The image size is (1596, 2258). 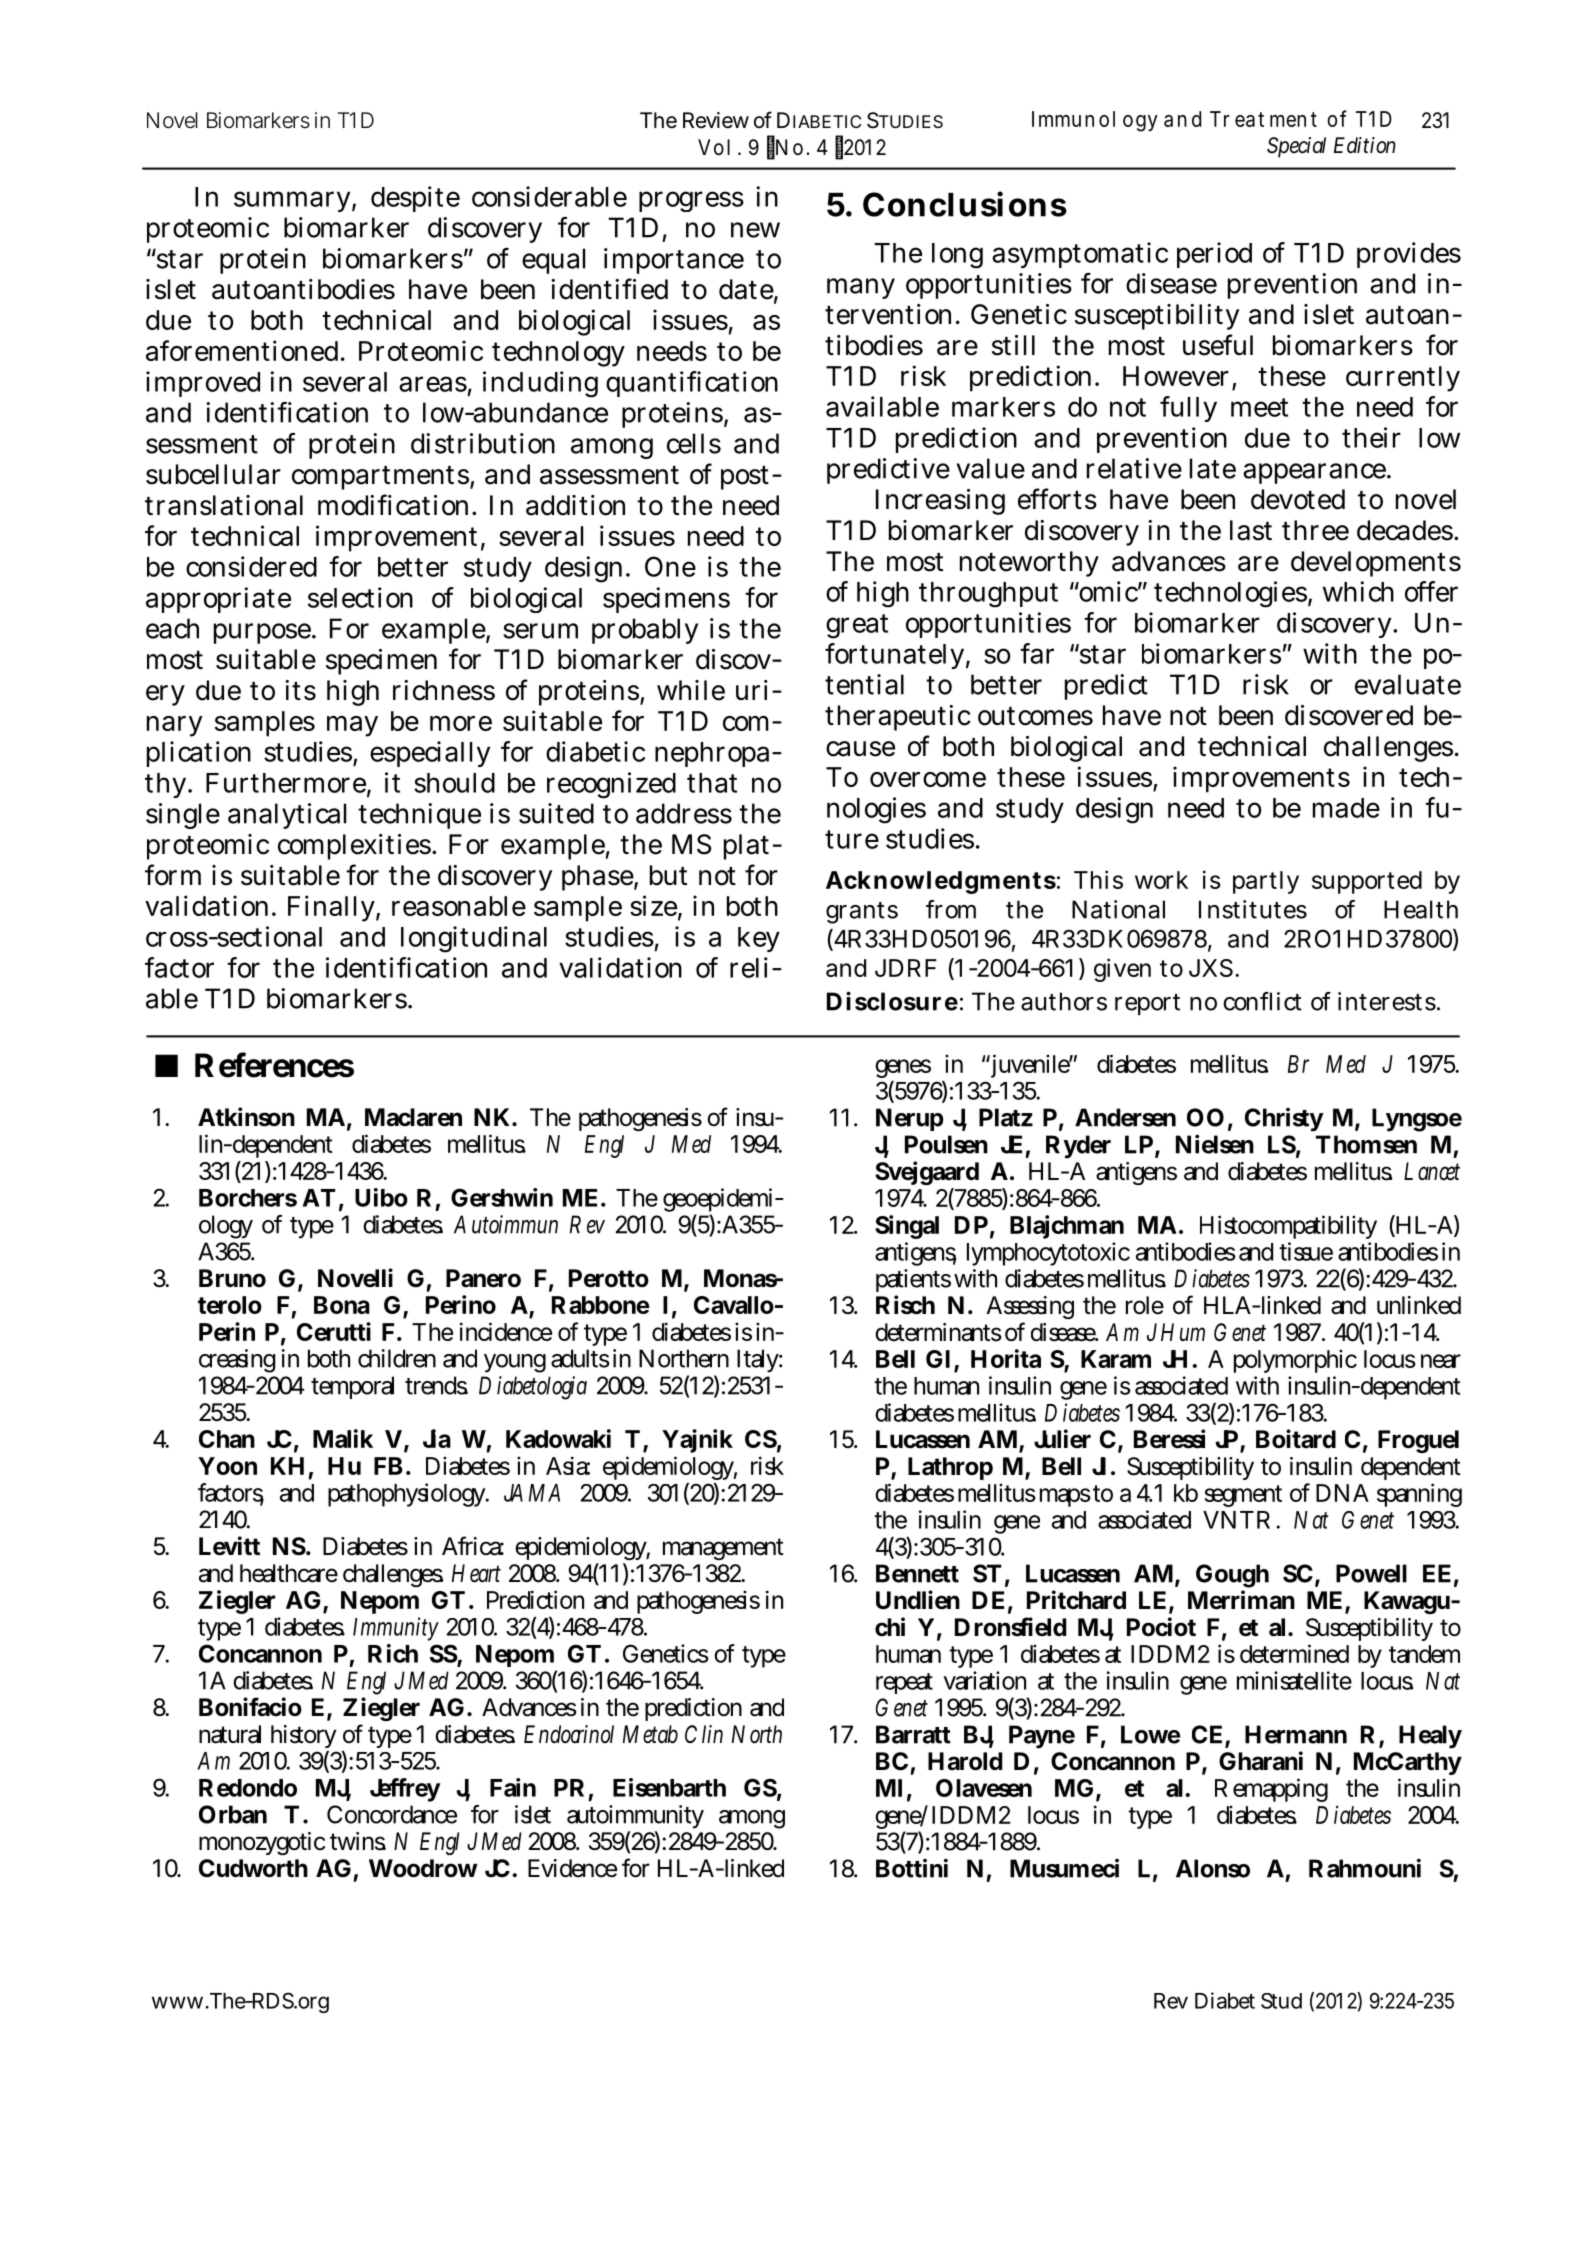 What do you see at coordinates (857, 626) in the page?
I see `great` at bounding box center [857, 626].
